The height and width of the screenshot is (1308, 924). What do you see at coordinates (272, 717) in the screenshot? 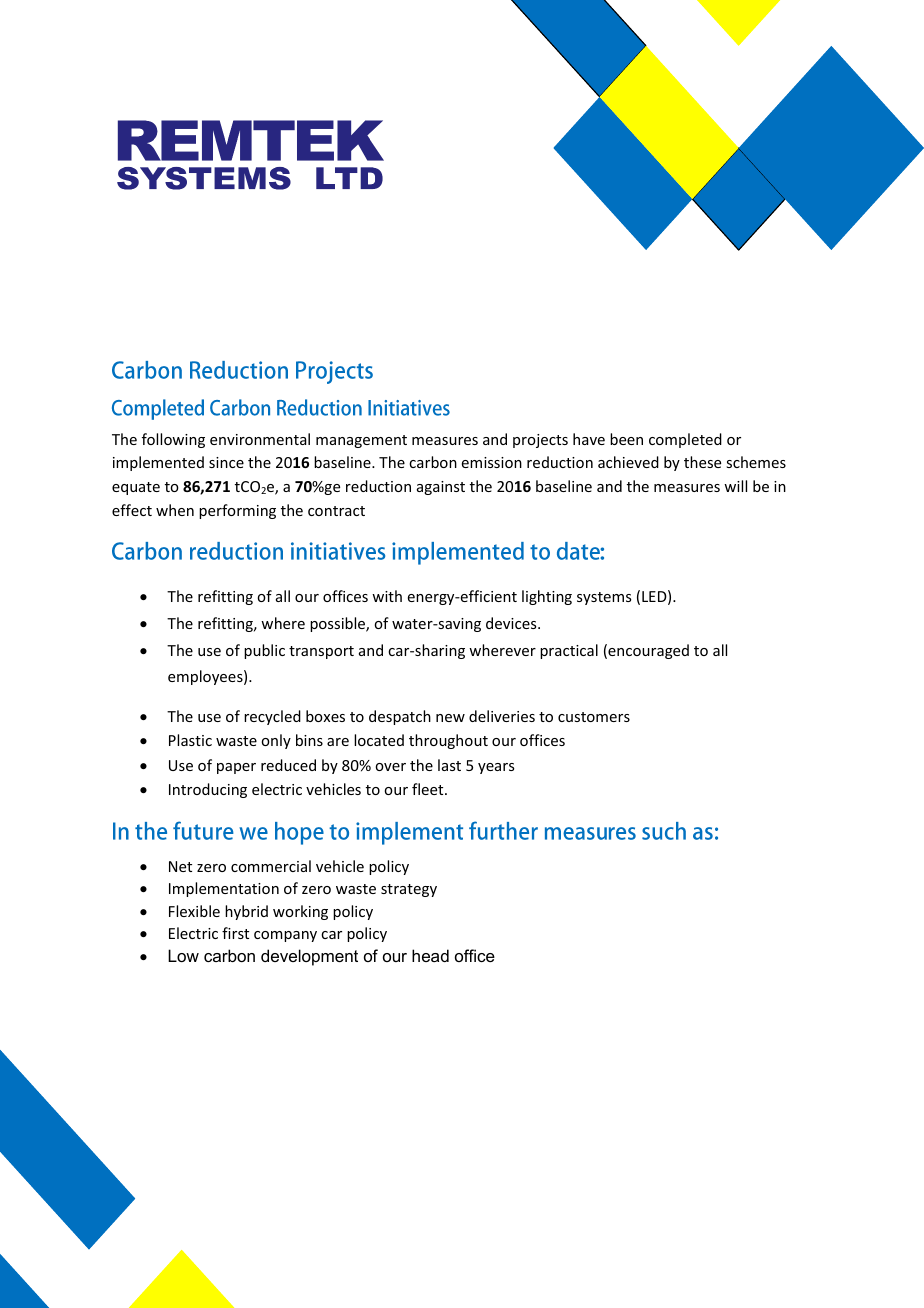
I see `recycled` at bounding box center [272, 717].
